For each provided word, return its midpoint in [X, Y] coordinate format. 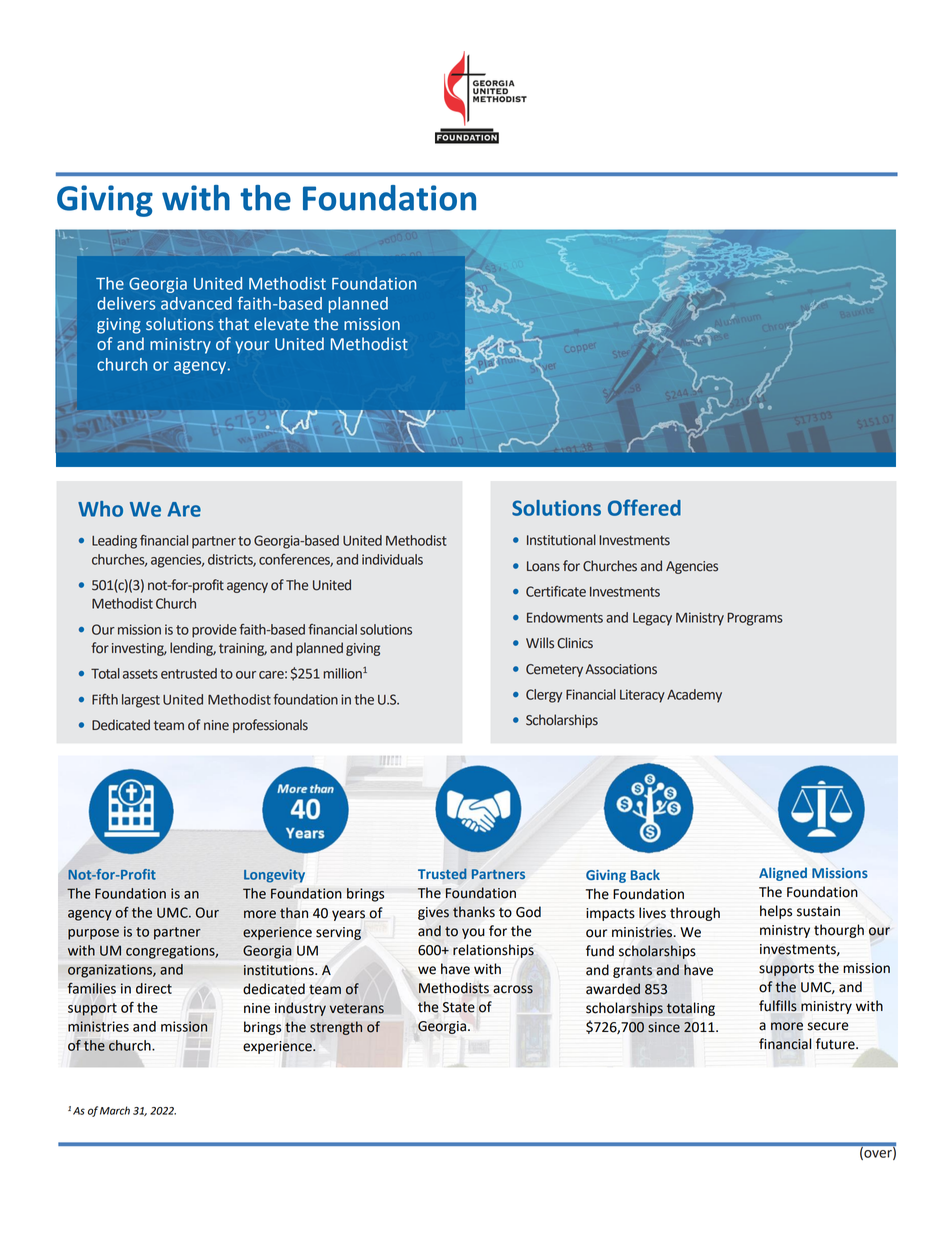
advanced [196, 303]
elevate [281, 324]
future [836, 1044]
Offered [644, 507]
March [115, 1110]
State [459, 1007]
